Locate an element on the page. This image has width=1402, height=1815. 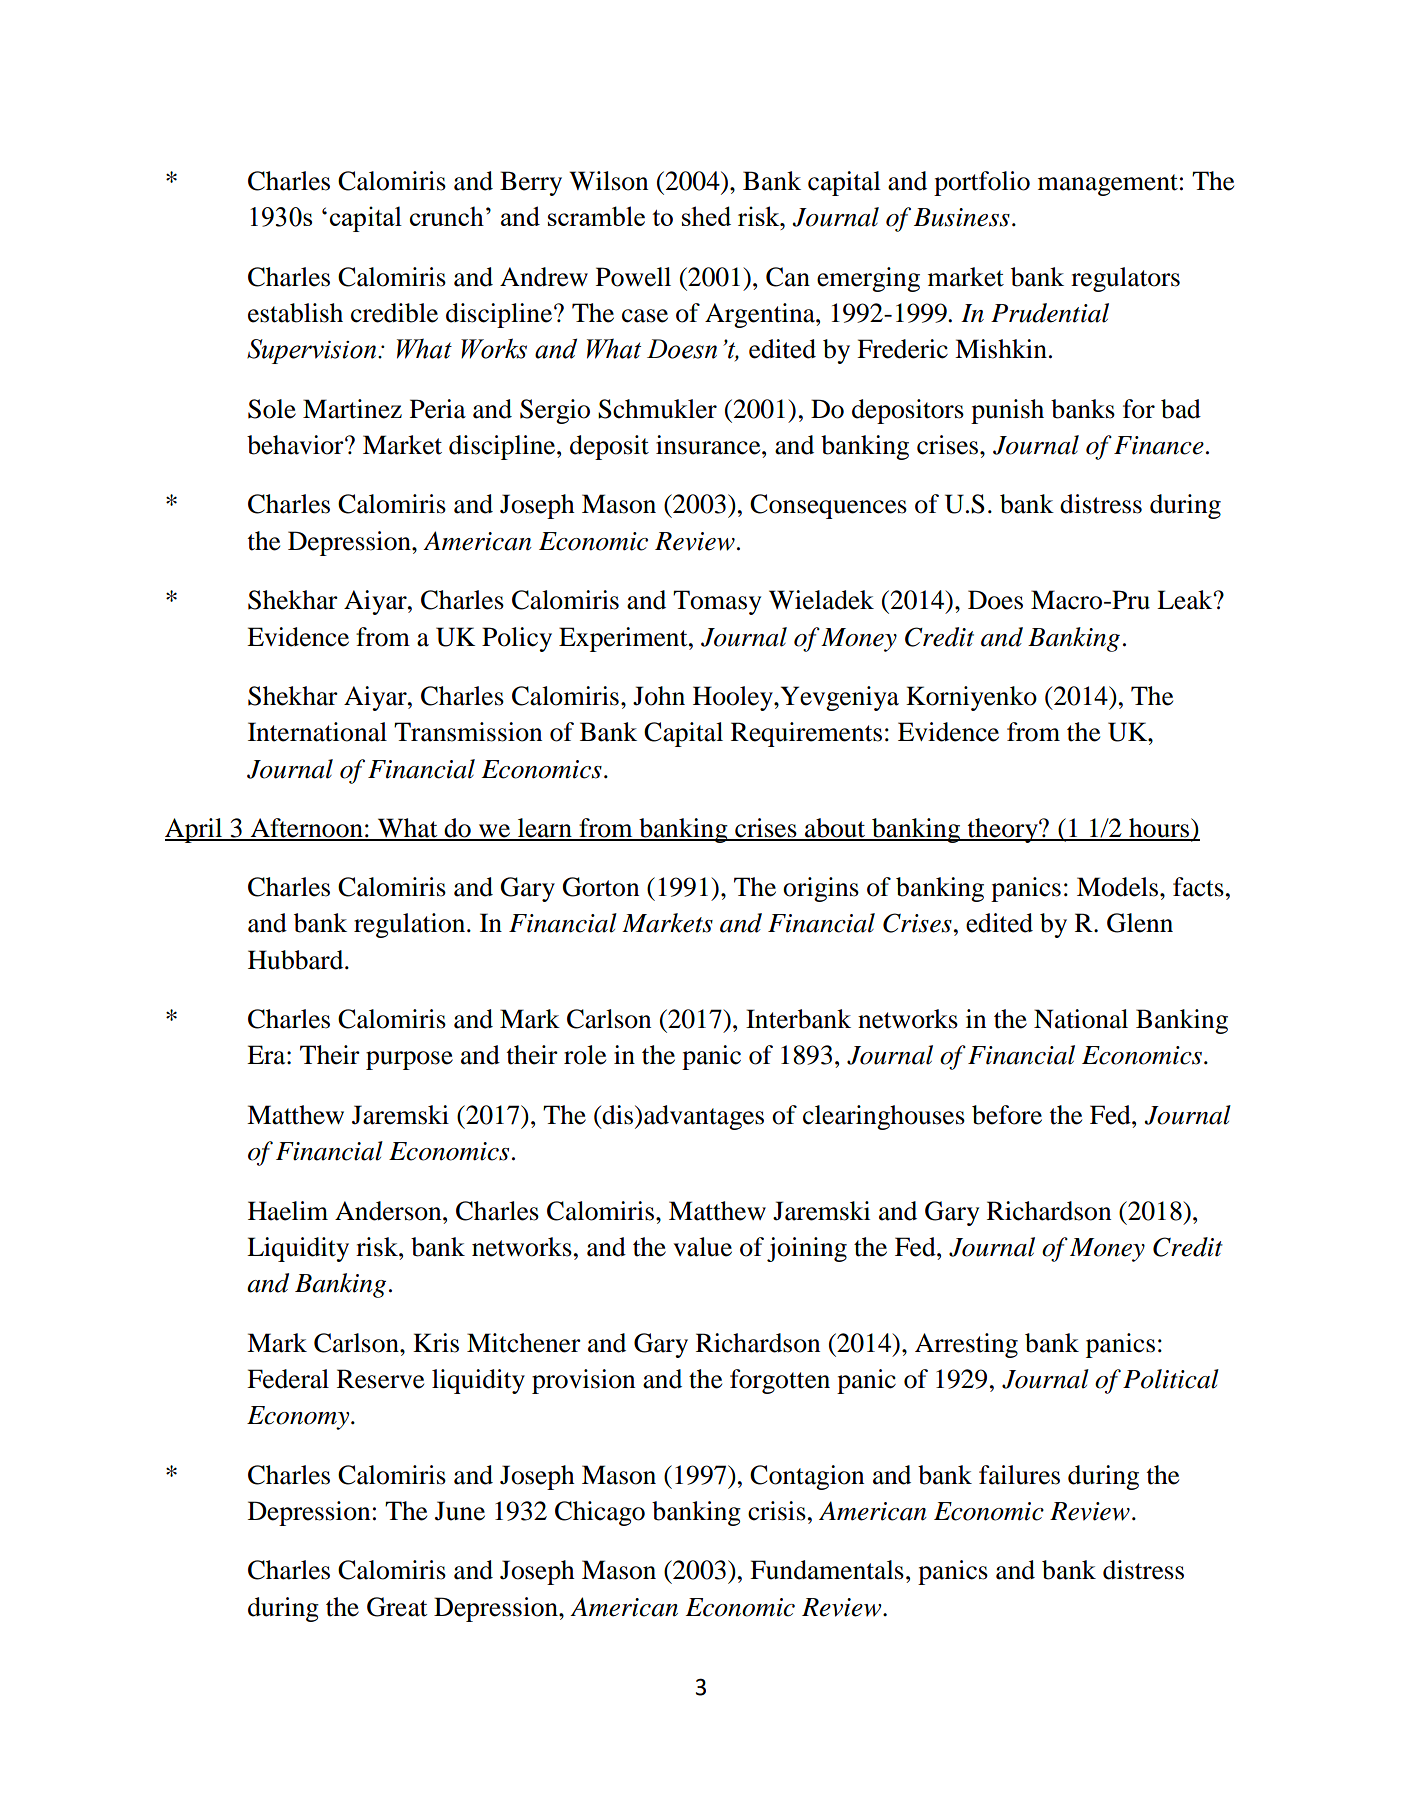
Hubbard is located at coordinates (297, 960).
